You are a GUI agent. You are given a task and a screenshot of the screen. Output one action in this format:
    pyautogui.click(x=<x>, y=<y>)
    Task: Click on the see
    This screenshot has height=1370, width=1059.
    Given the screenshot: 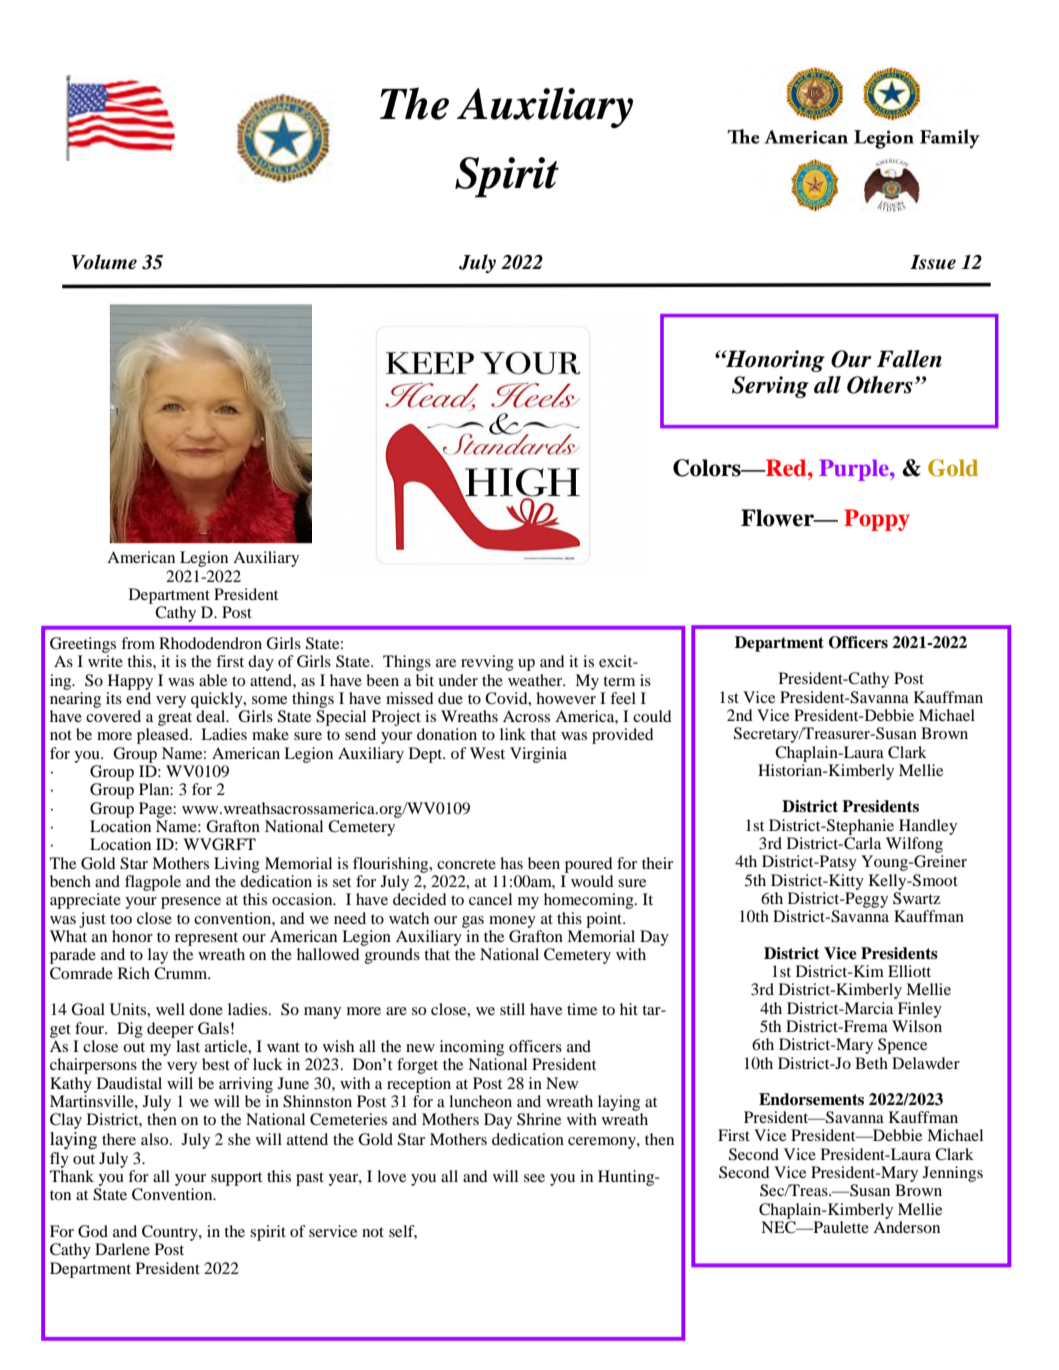 What is the action you would take?
    pyautogui.click(x=534, y=1178)
